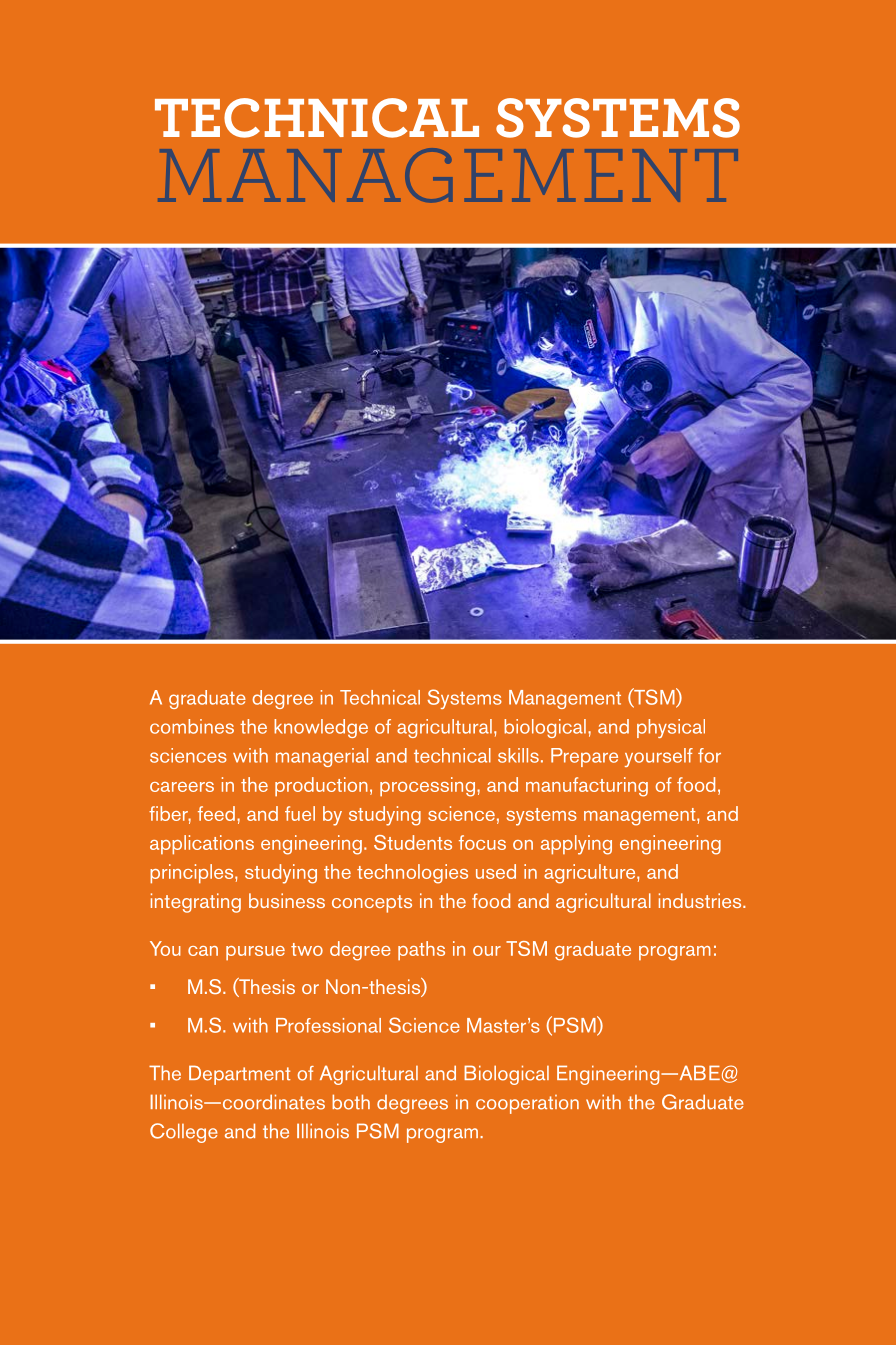  Describe the element at coordinates (255, 953) in the image. I see `pursue` at that location.
